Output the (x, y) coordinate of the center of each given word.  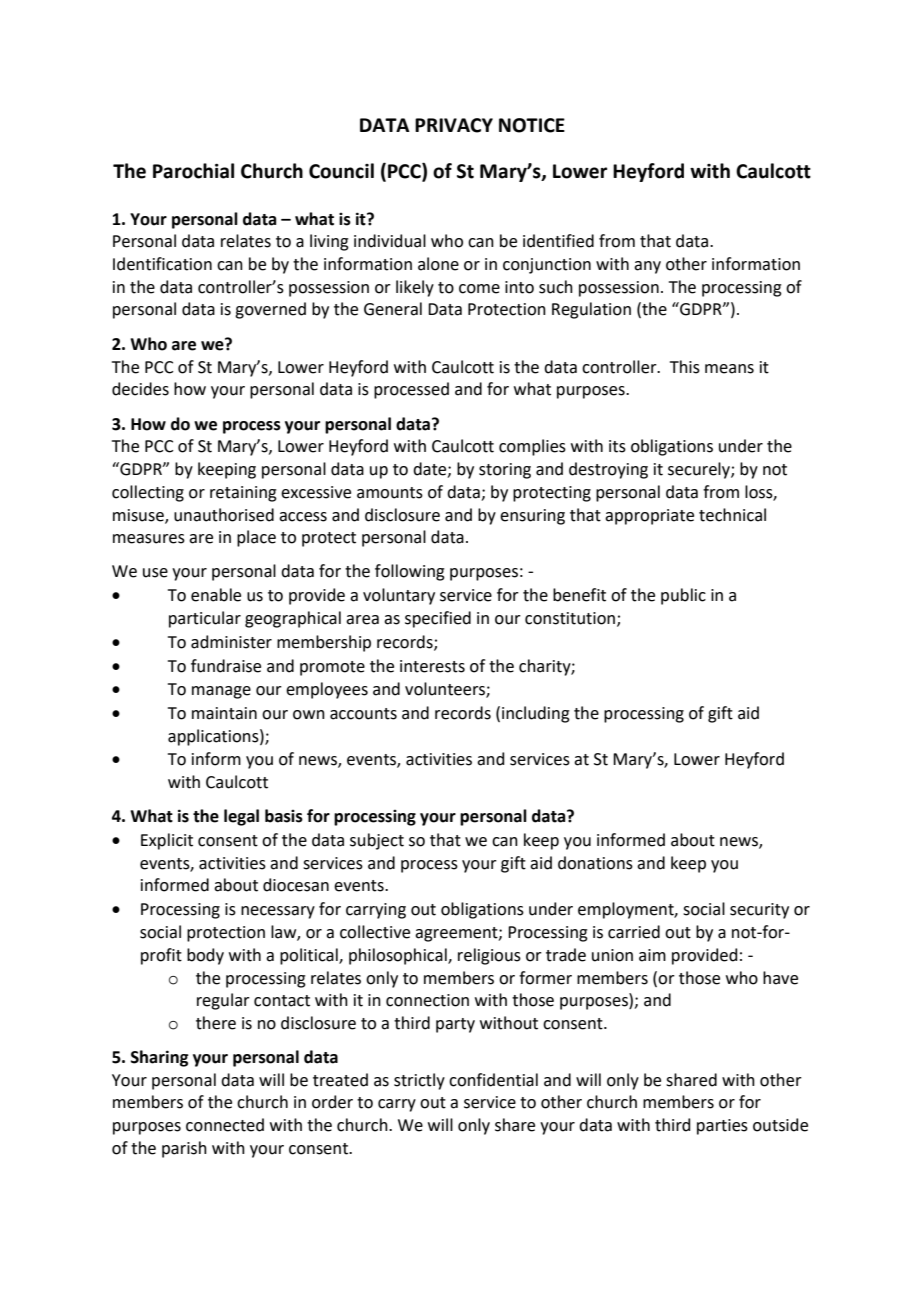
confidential (493, 1080)
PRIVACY (454, 125)
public (683, 596)
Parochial (193, 171)
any (647, 267)
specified (438, 619)
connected (225, 1125)
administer (231, 642)
